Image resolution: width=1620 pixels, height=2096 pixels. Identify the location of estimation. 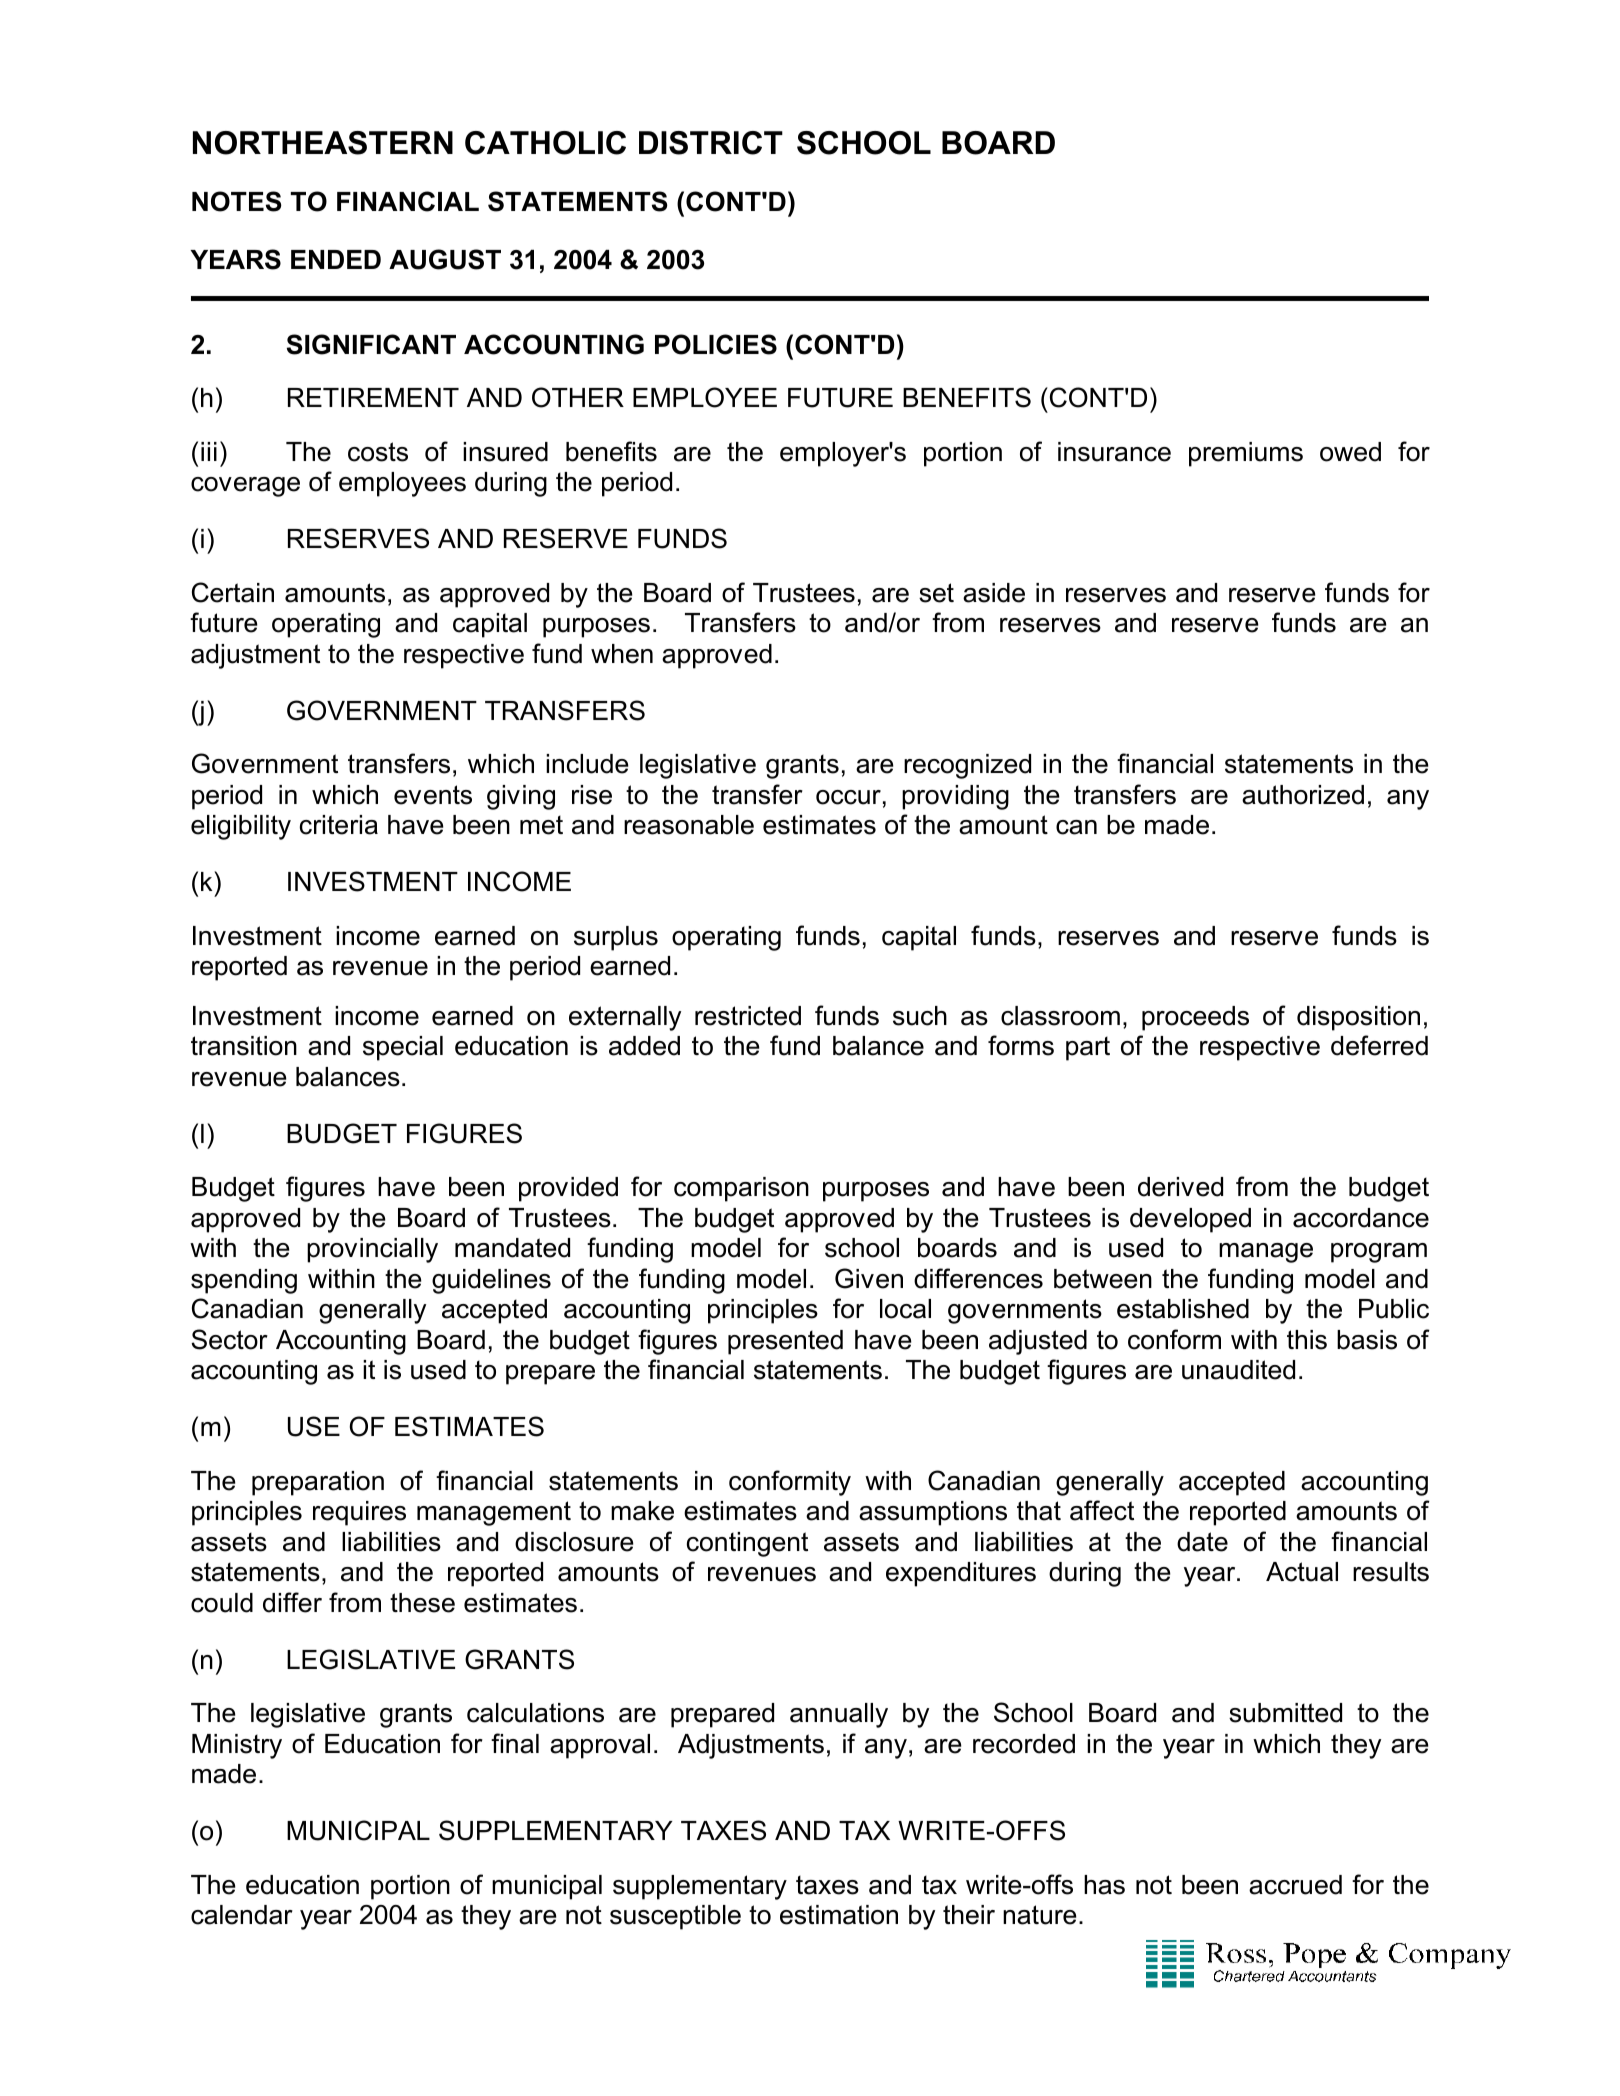
(839, 1915).
